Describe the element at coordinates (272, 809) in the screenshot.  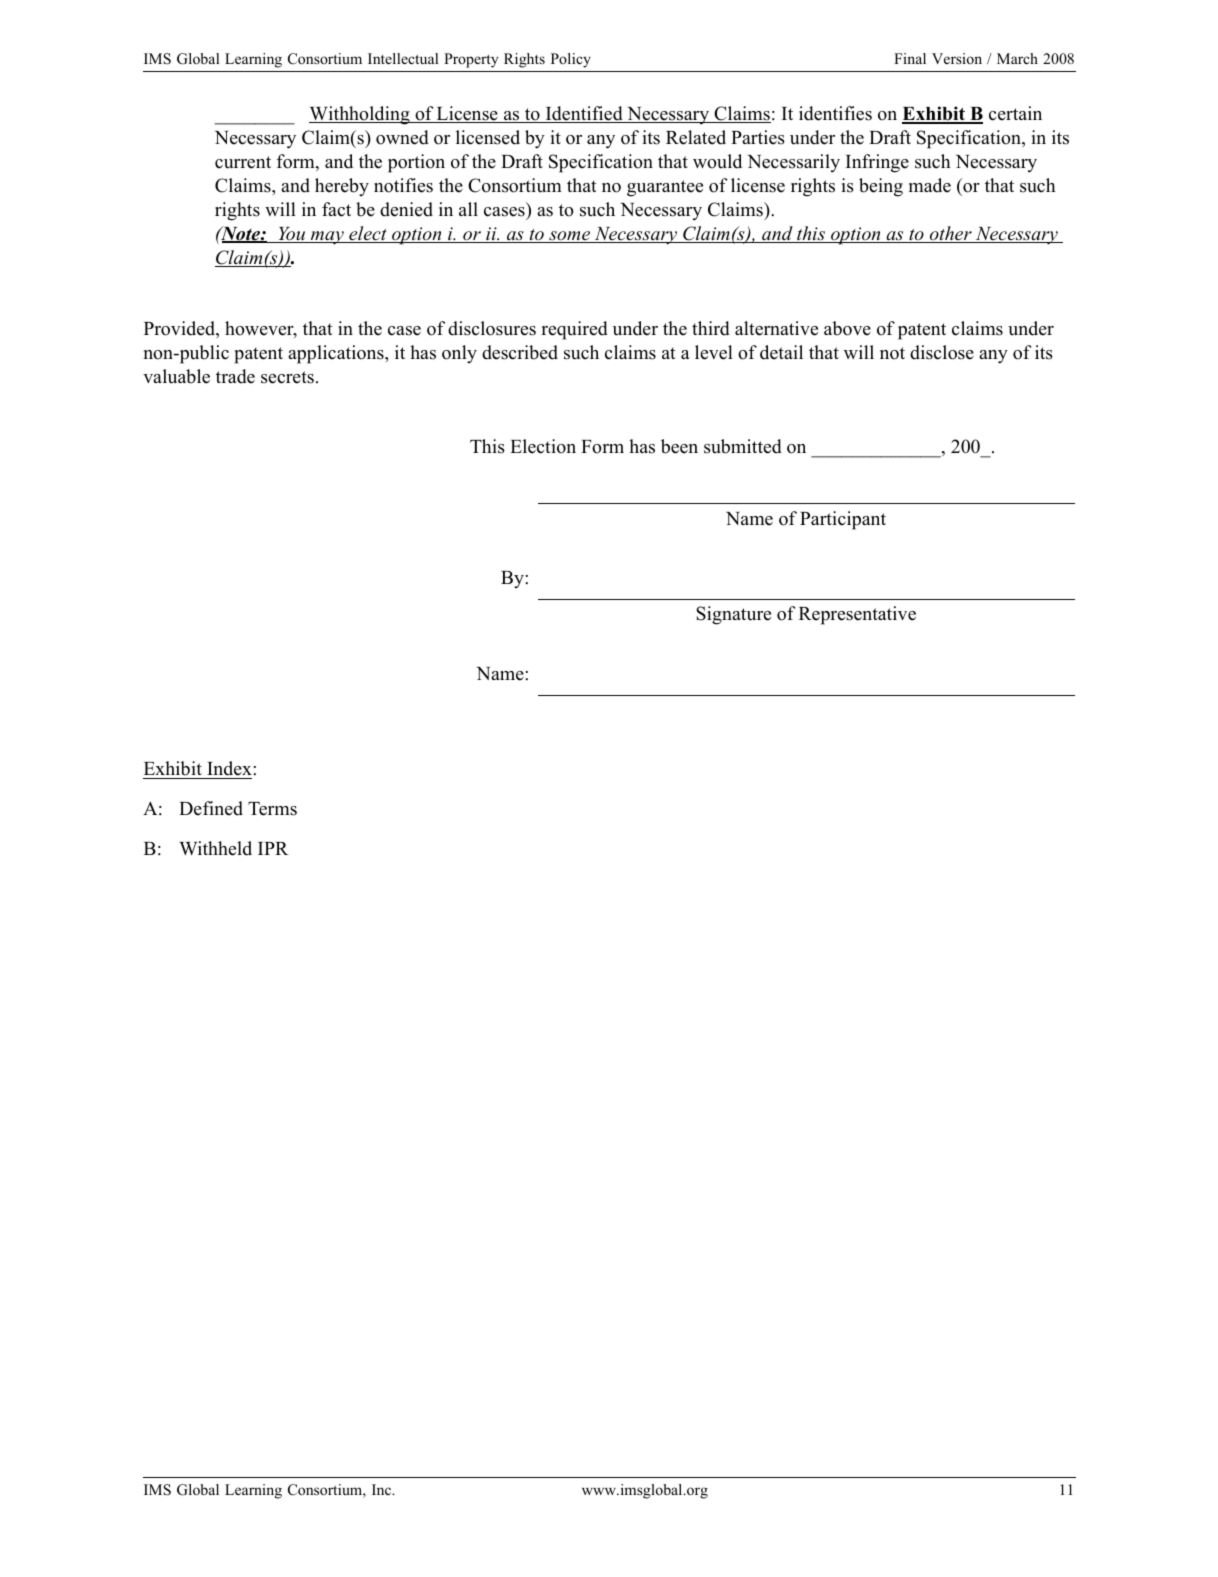
I see `Terms` at that location.
